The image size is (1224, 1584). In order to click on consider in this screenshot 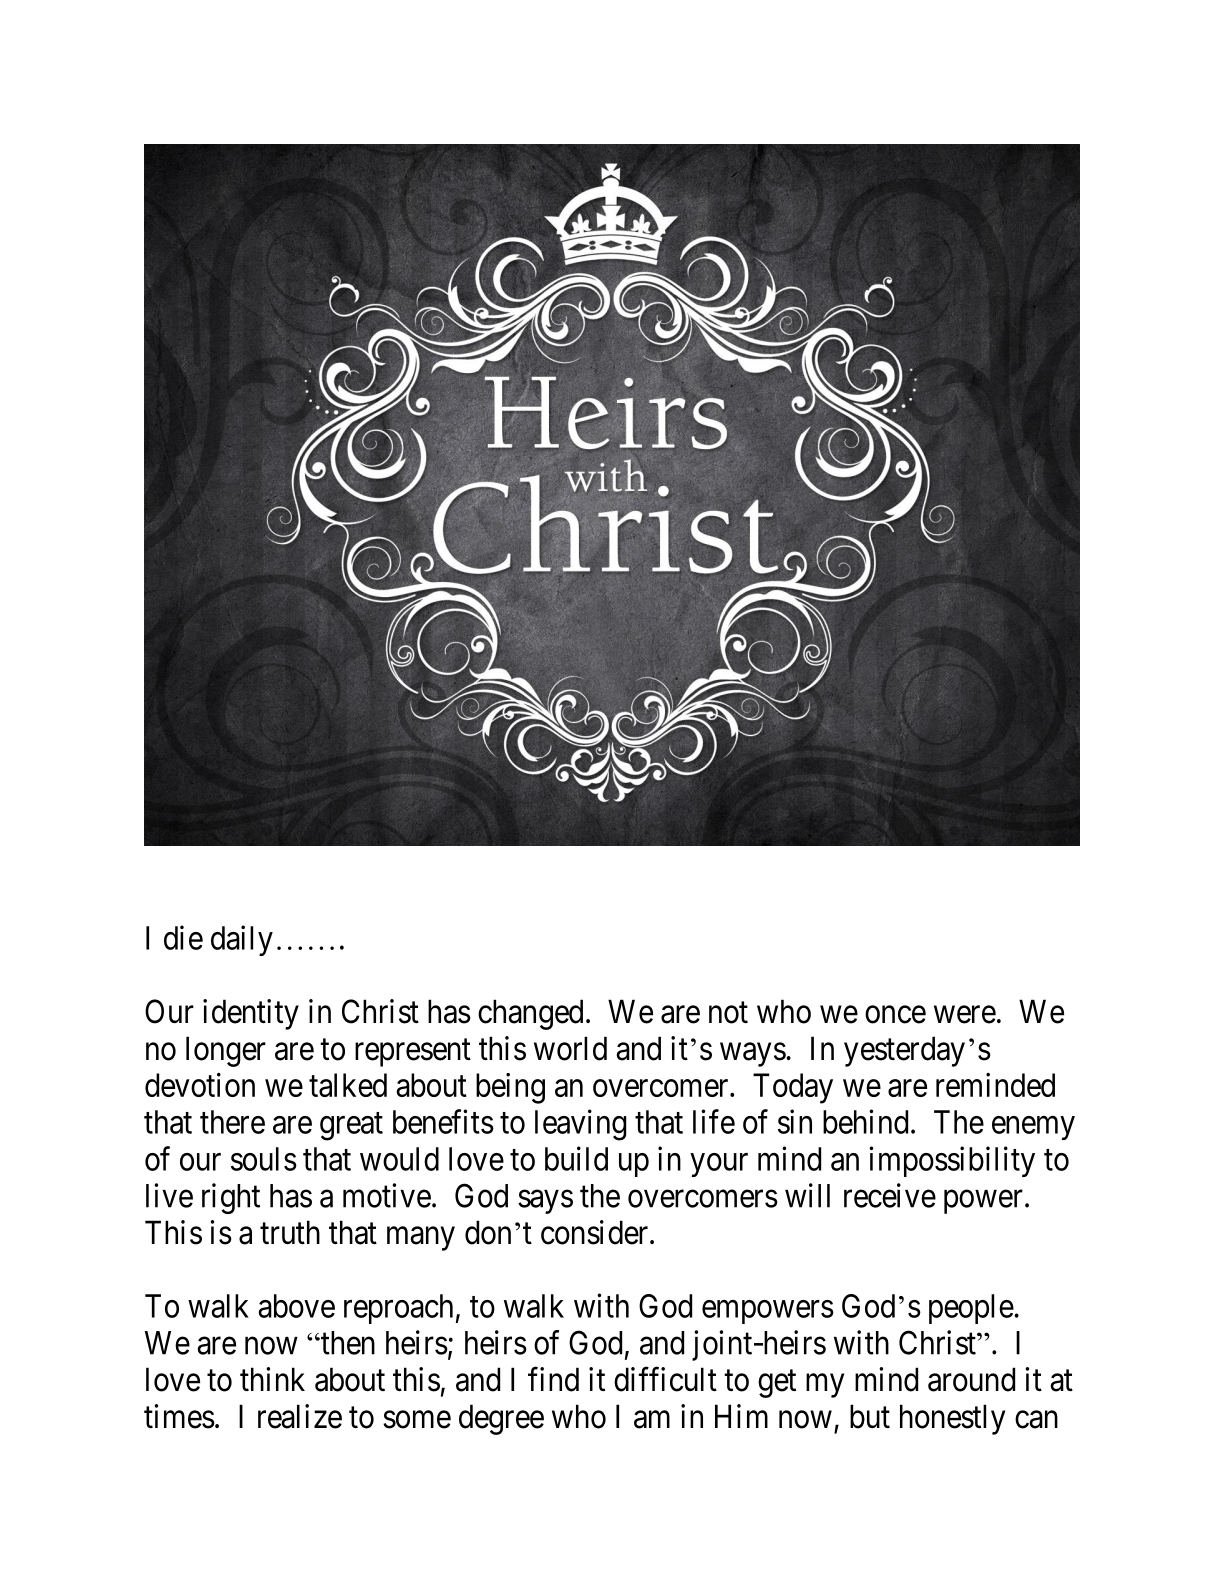, I will do `click(596, 1232)`.
